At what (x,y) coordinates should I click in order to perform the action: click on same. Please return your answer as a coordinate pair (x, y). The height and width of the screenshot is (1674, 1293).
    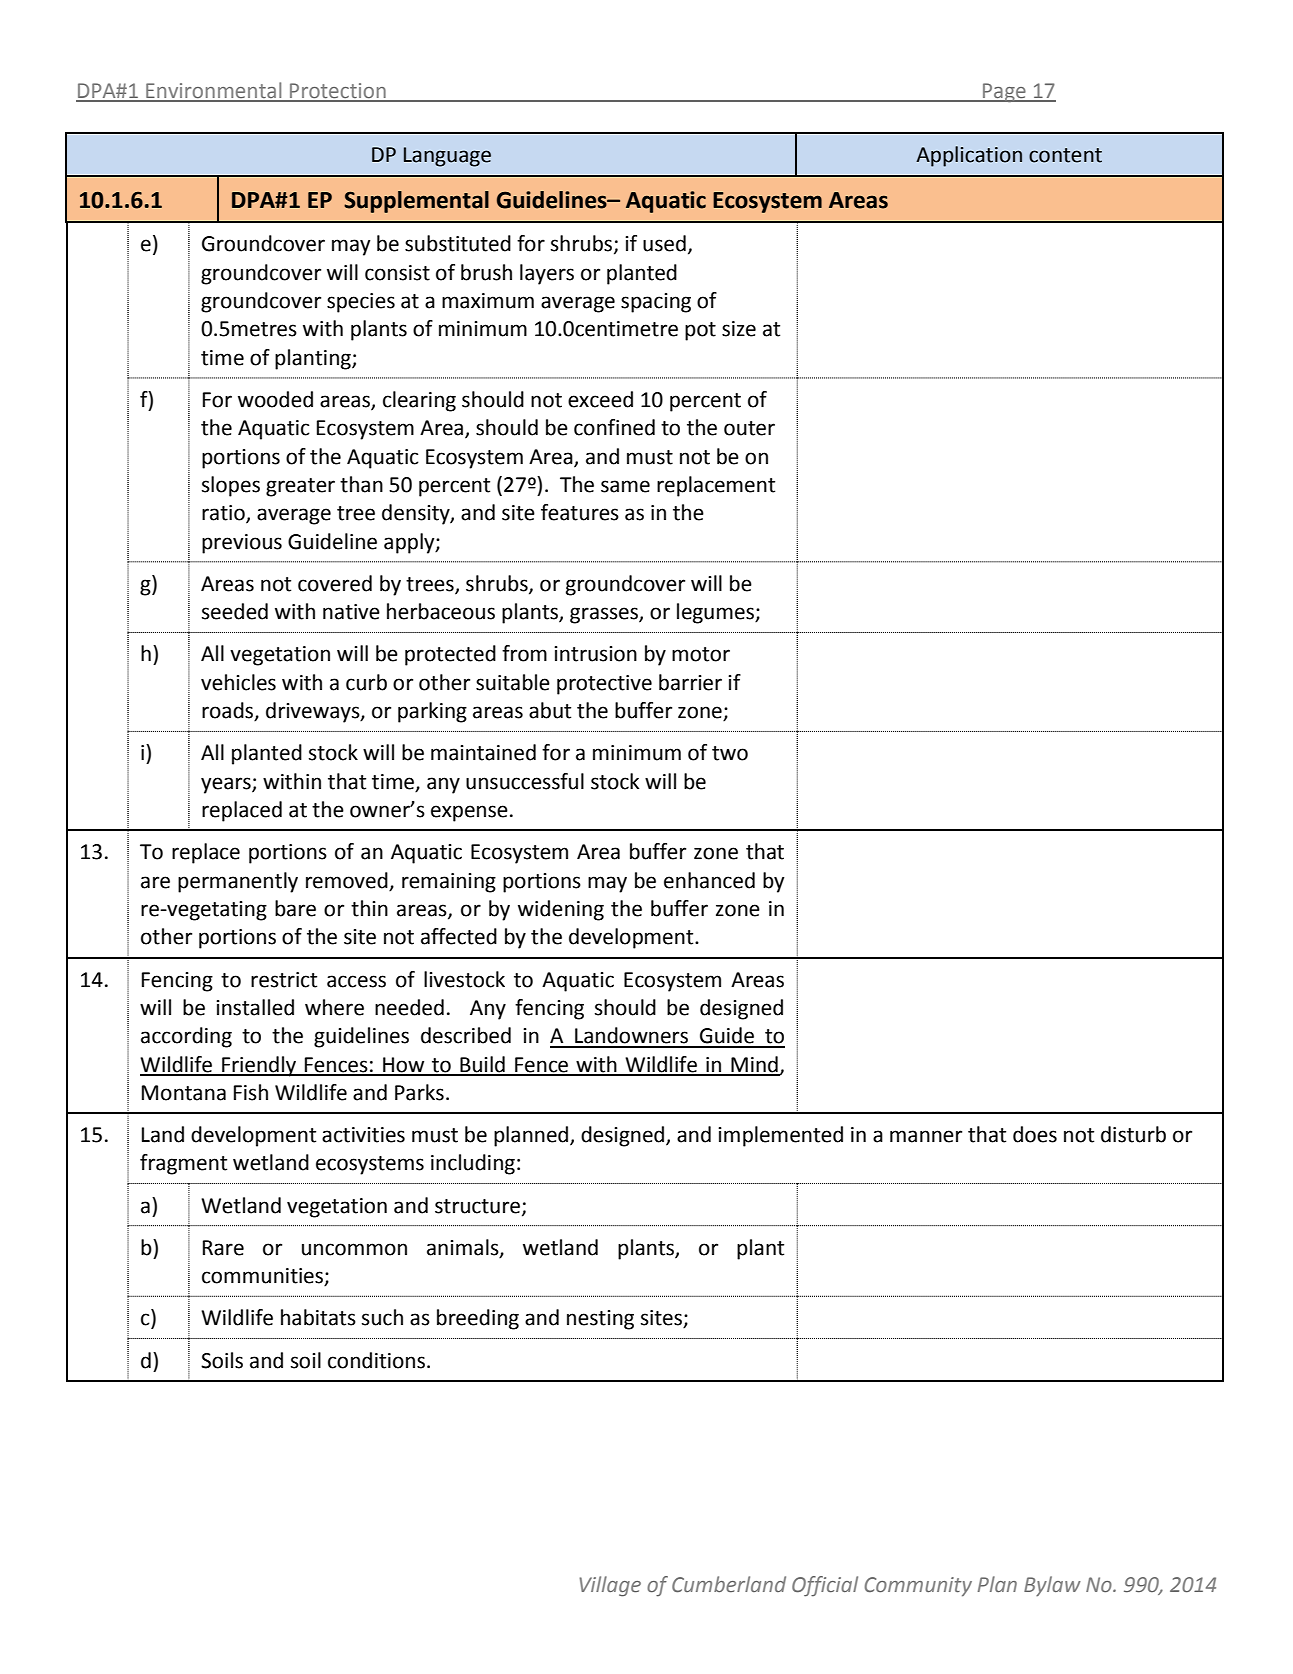
    Looking at the image, I should click on (625, 486).
